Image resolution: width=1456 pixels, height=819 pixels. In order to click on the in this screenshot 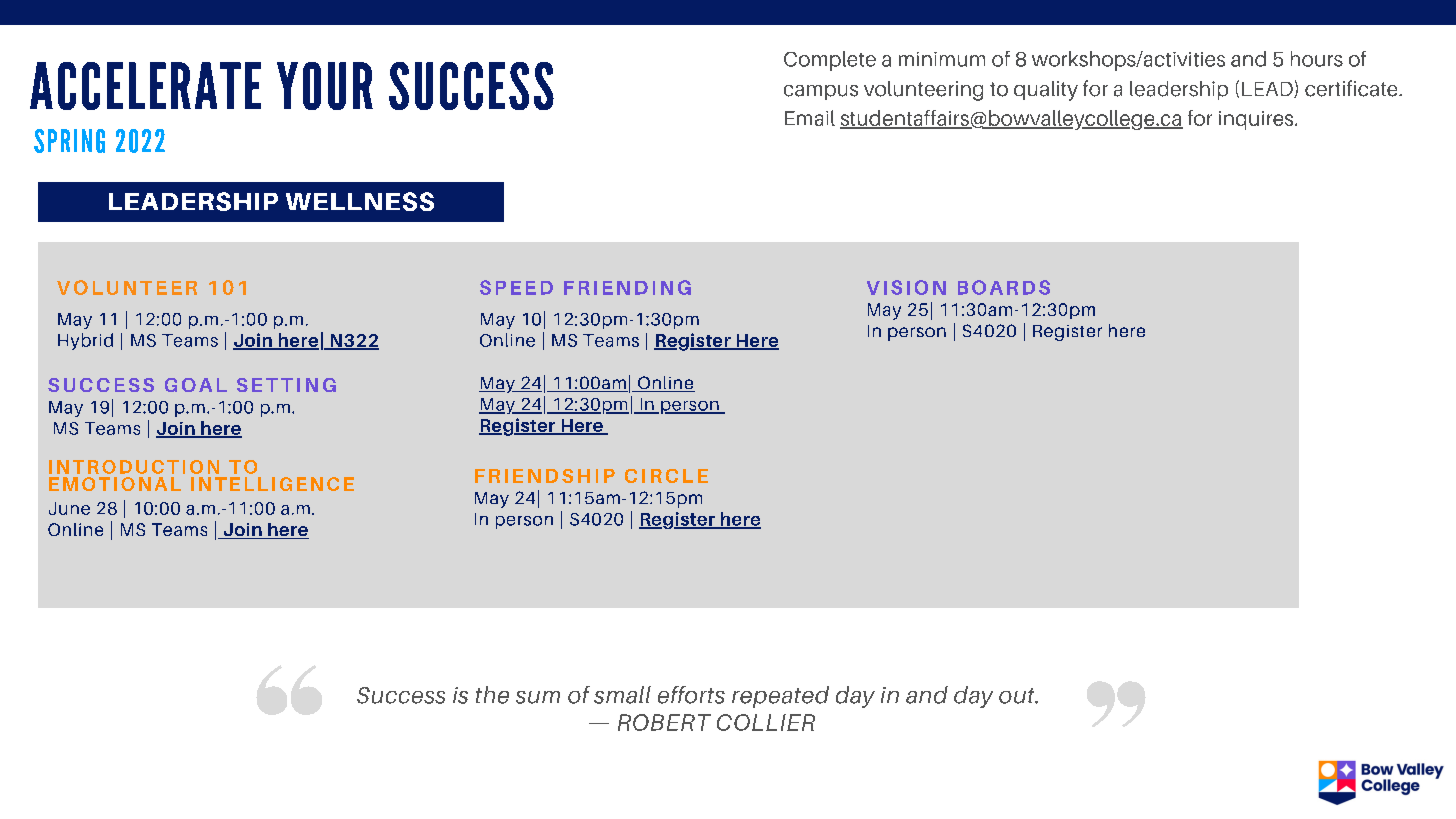, I will do `click(492, 695)`.
